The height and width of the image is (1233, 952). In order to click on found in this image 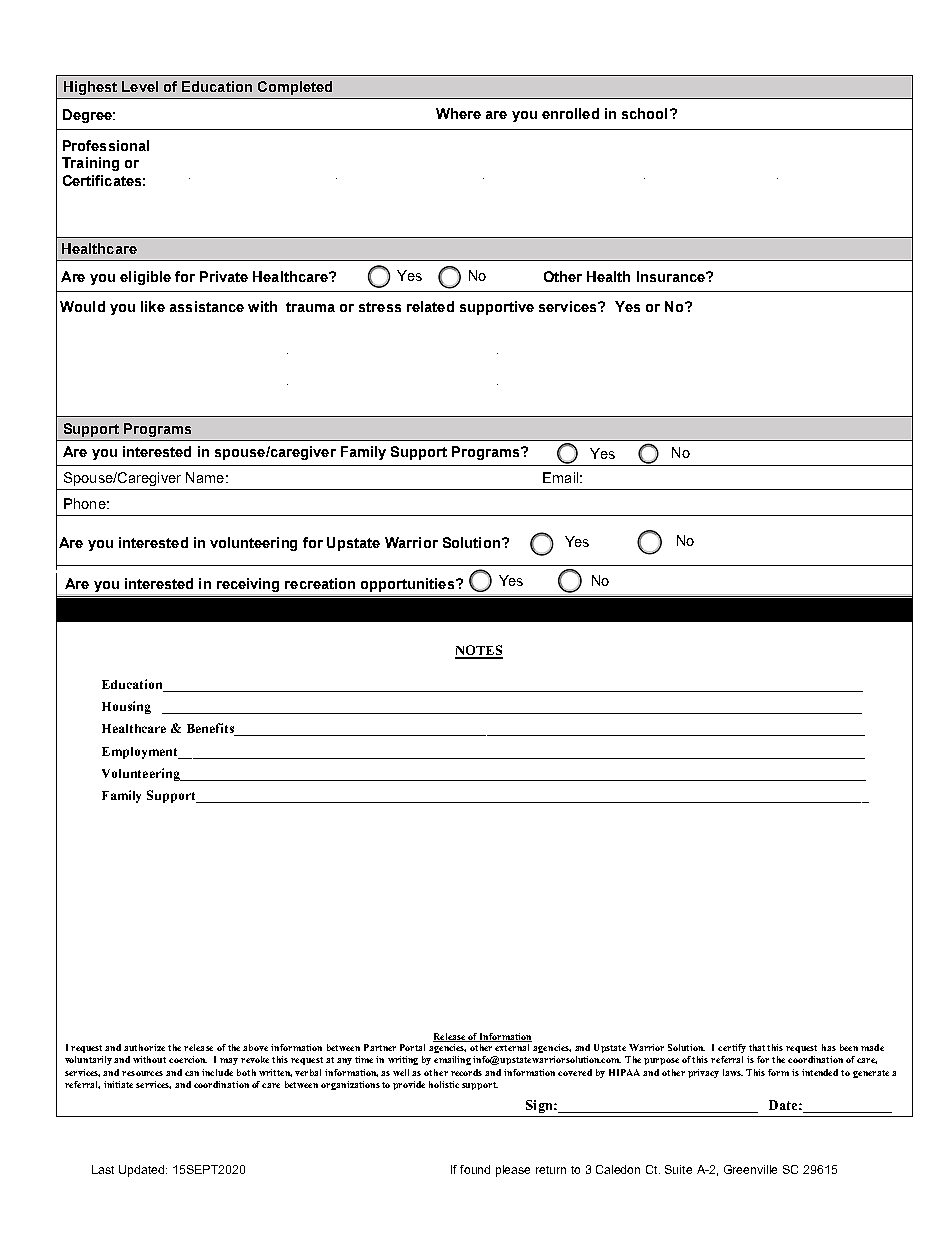, I will do `click(475, 1169)`.
